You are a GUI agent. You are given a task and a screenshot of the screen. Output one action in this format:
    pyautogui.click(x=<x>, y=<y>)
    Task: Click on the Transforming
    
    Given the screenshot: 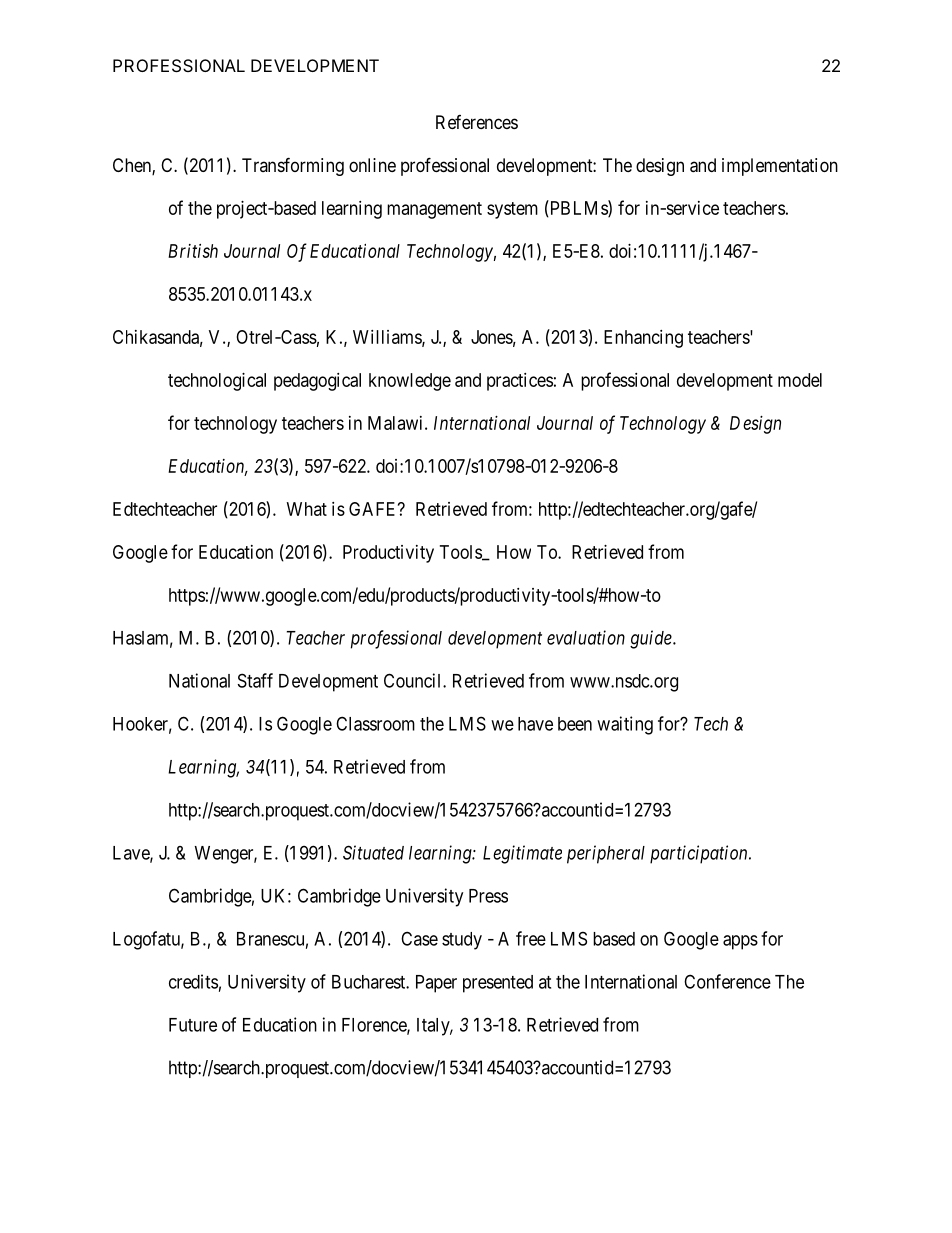 What is the action you would take?
    pyautogui.click(x=293, y=166)
